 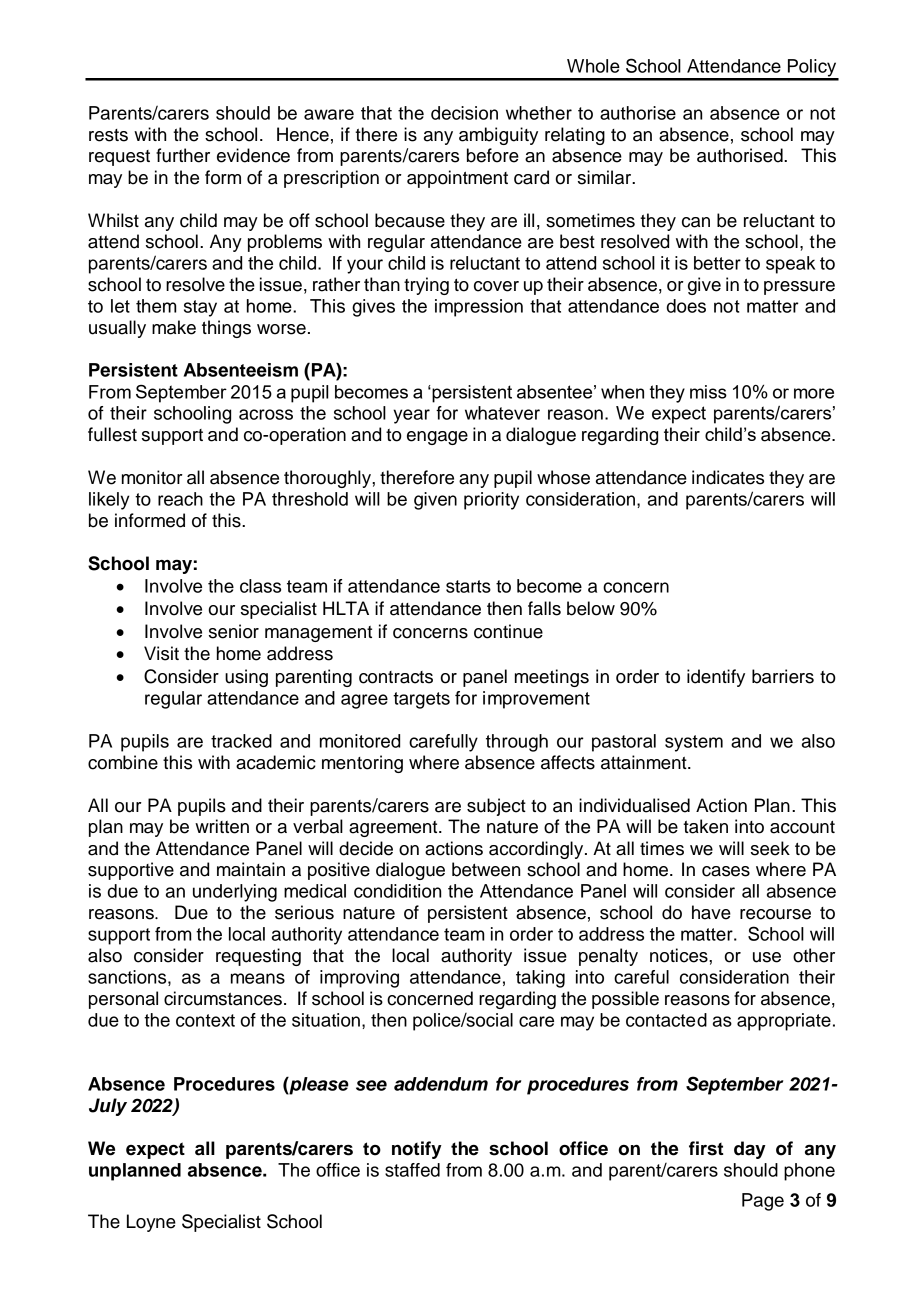 I want to click on decision, so click(x=464, y=113).
